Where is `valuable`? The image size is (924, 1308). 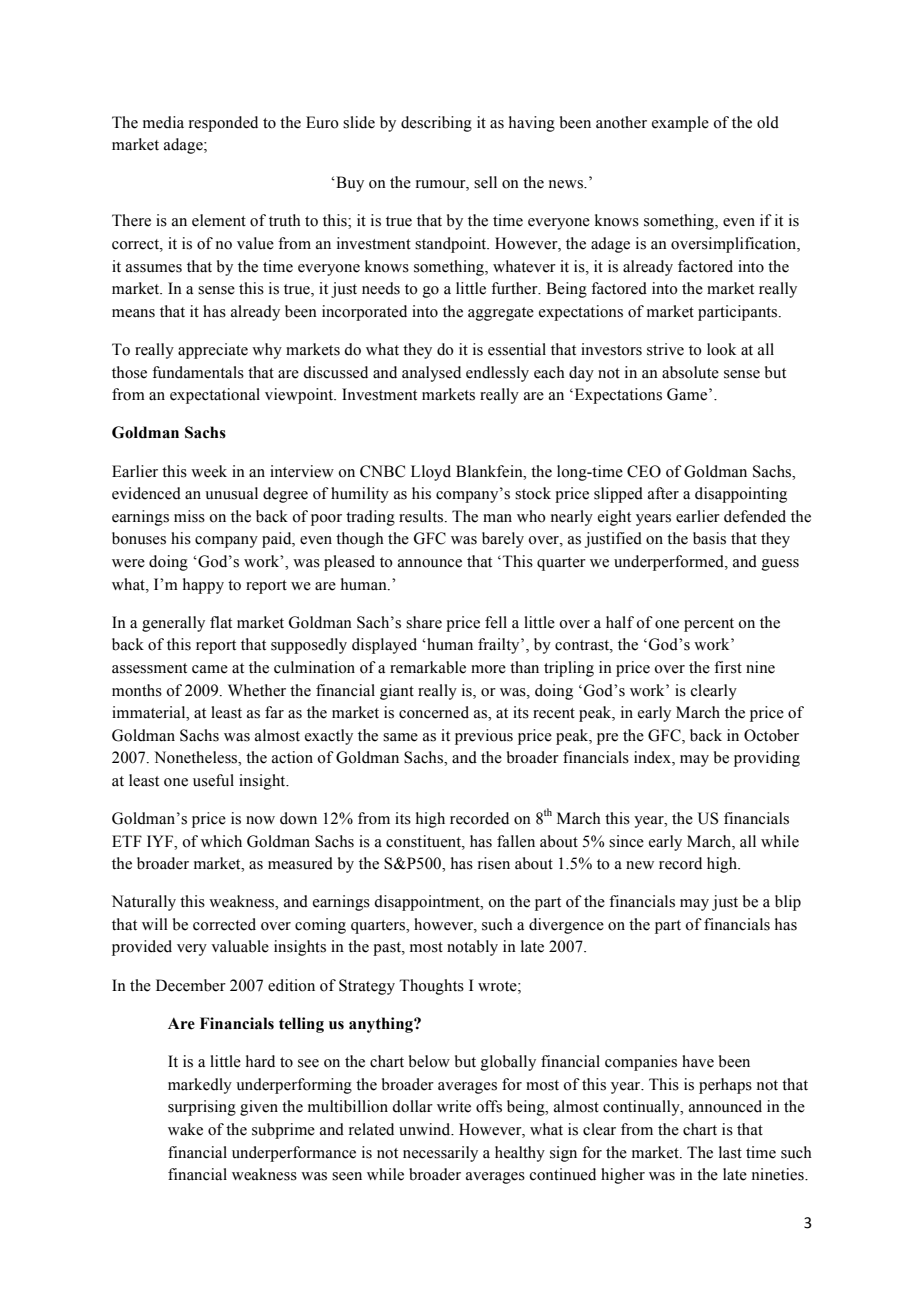
valuable is located at coordinates (240, 946).
